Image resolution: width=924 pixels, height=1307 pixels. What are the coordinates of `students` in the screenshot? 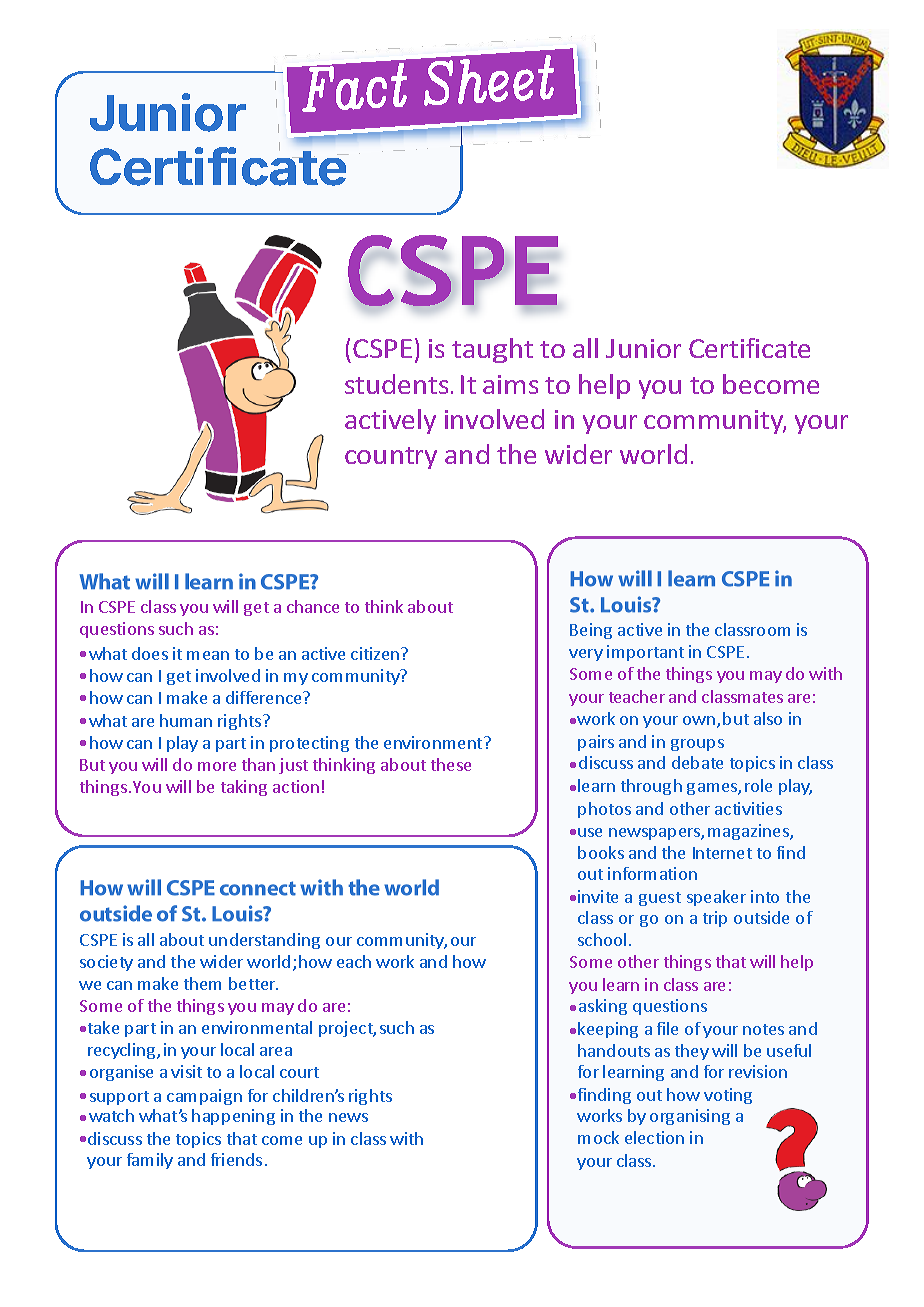 It's located at (396, 384).
